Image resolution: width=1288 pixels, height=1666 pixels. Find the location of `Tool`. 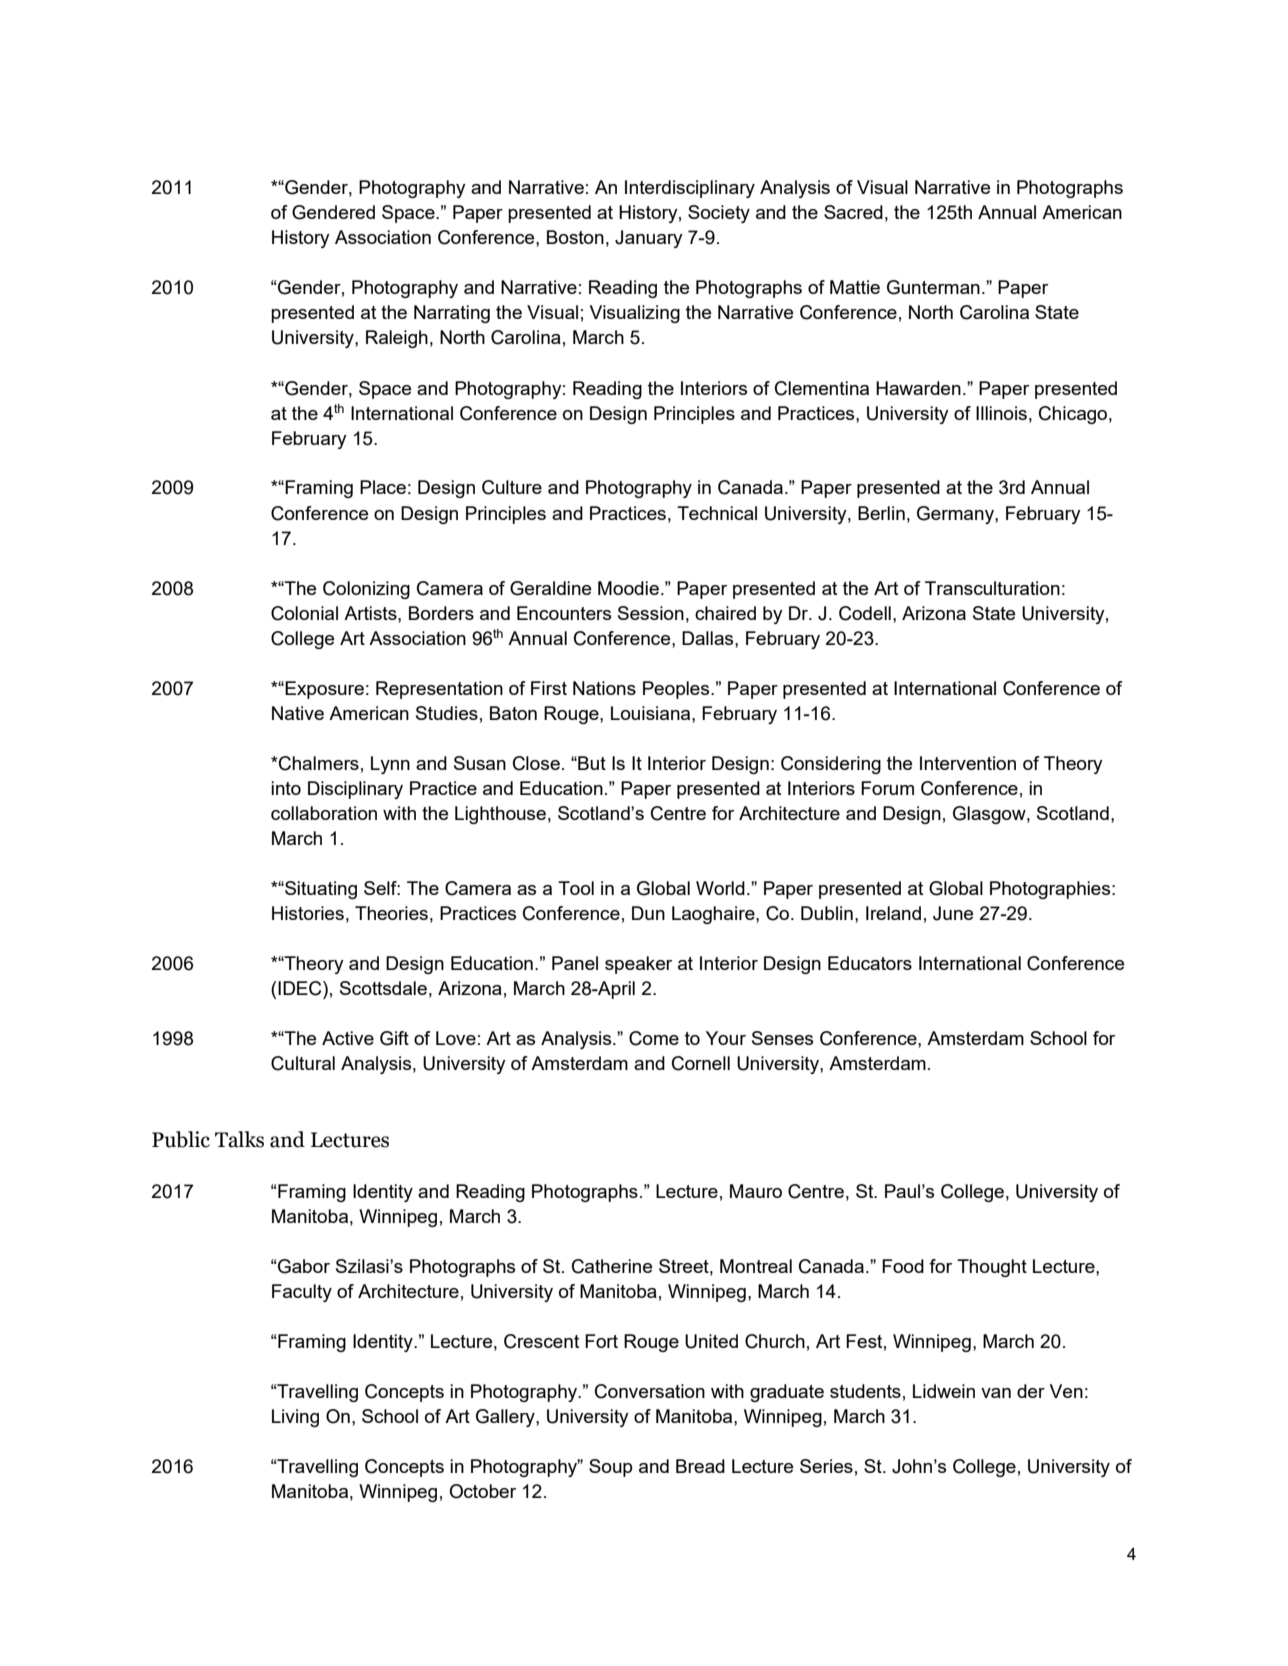

Tool is located at coordinates (576, 888).
